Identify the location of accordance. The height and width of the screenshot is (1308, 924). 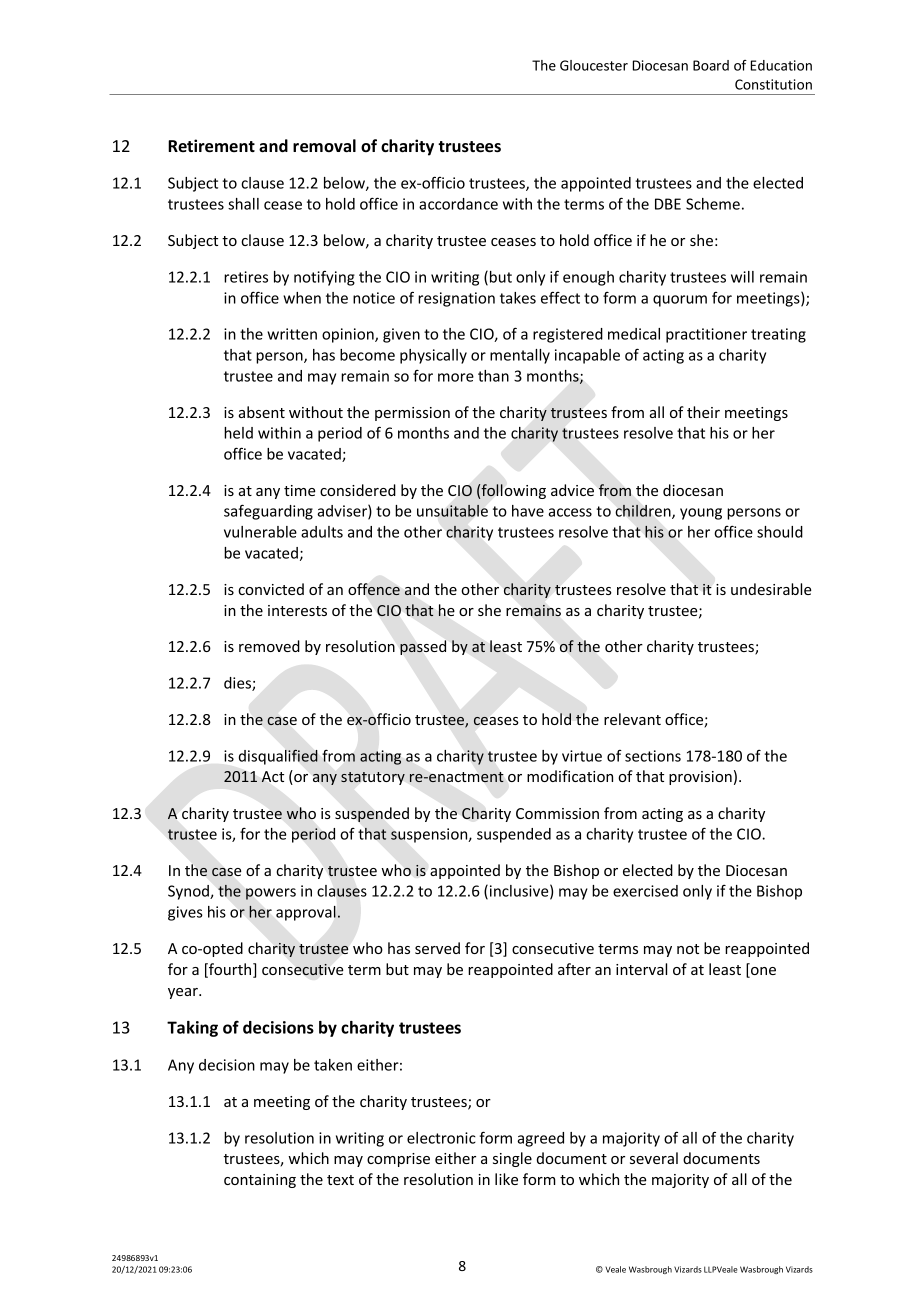
(458, 204).
